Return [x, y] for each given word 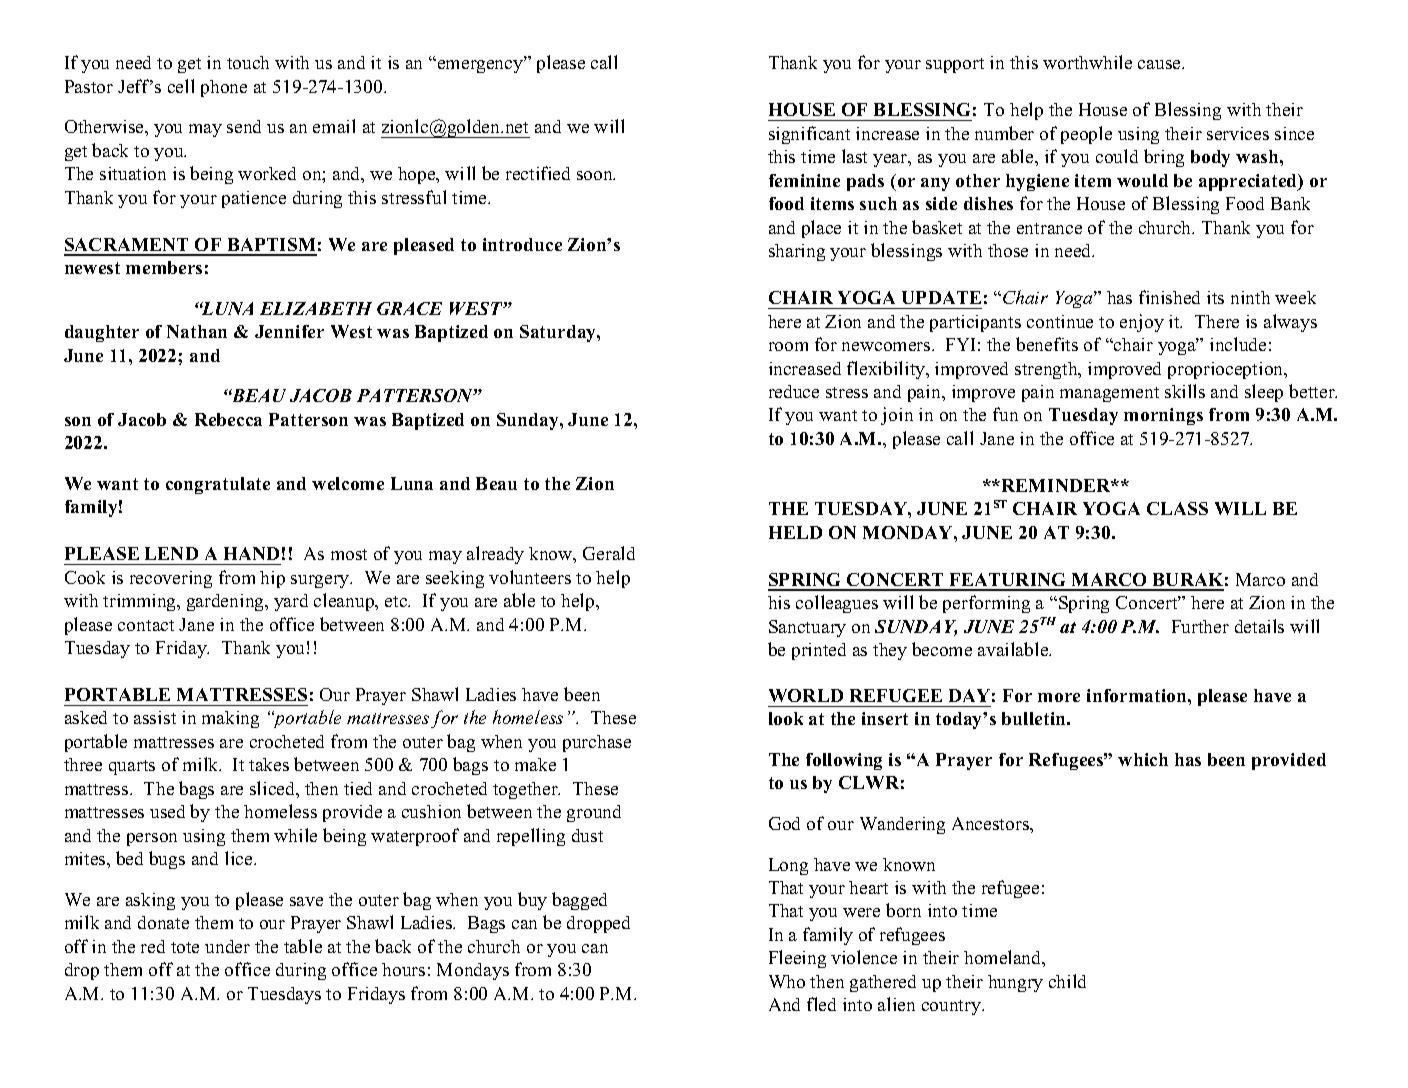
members [164, 267]
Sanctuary [807, 628]
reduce [794, 391]
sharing [797, 252]
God [784, 823]
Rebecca [228, 419]
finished [1169, 297]
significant [809, 135]
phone [224, 88]
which [1143, 759]
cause [1160, 64]
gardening [227, 602]
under [227, 946]
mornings [1163, 416]
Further [1200, 626]
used [167, 811]
